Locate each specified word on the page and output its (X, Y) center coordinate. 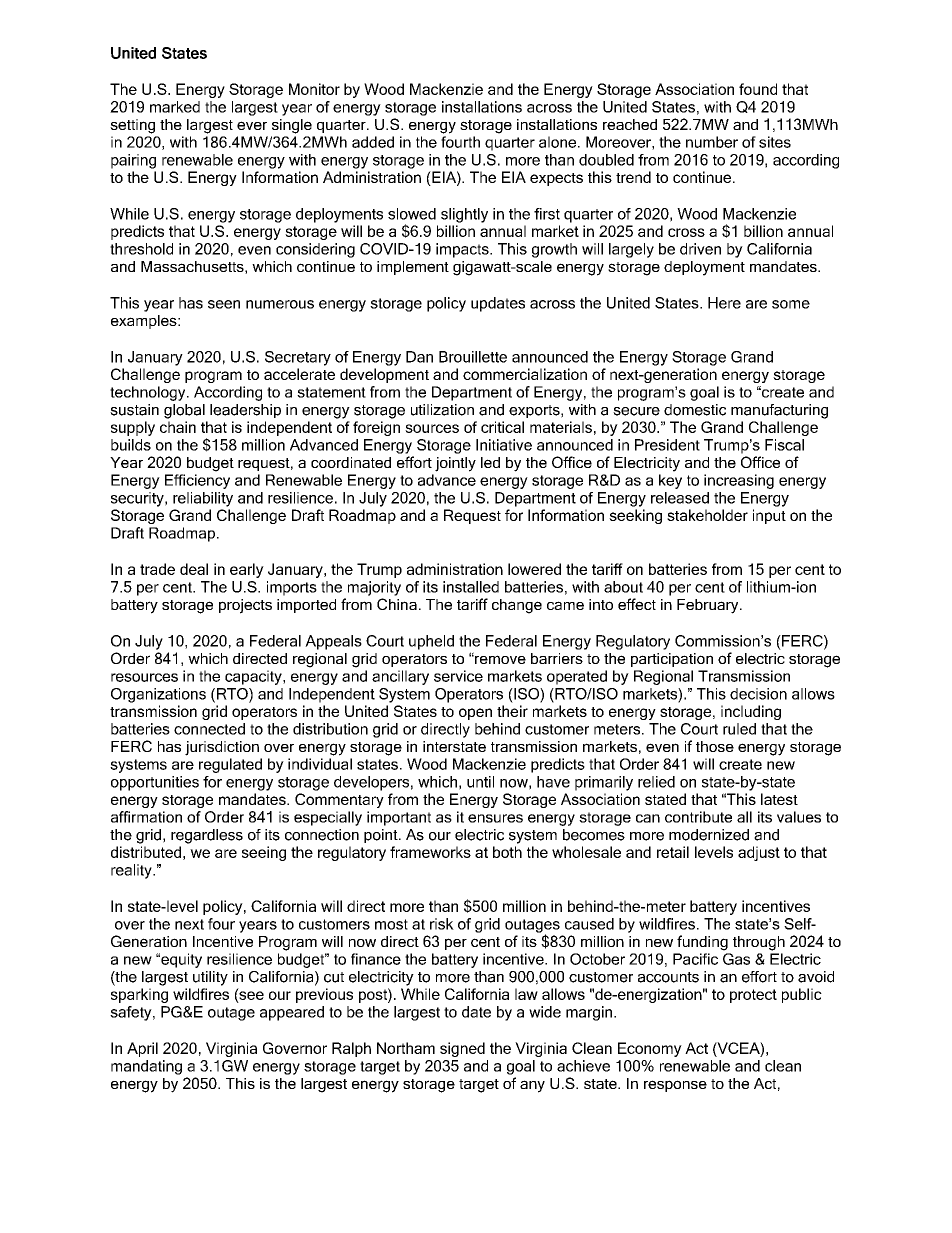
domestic (695, 410)
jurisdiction (222, 748)
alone (559, 142)
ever (252, 125)
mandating (146, 1067)
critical (502, 427)
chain (178, 427)
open (475, 714)
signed (462, 1049)
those (715, 746)
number (712, 142)
